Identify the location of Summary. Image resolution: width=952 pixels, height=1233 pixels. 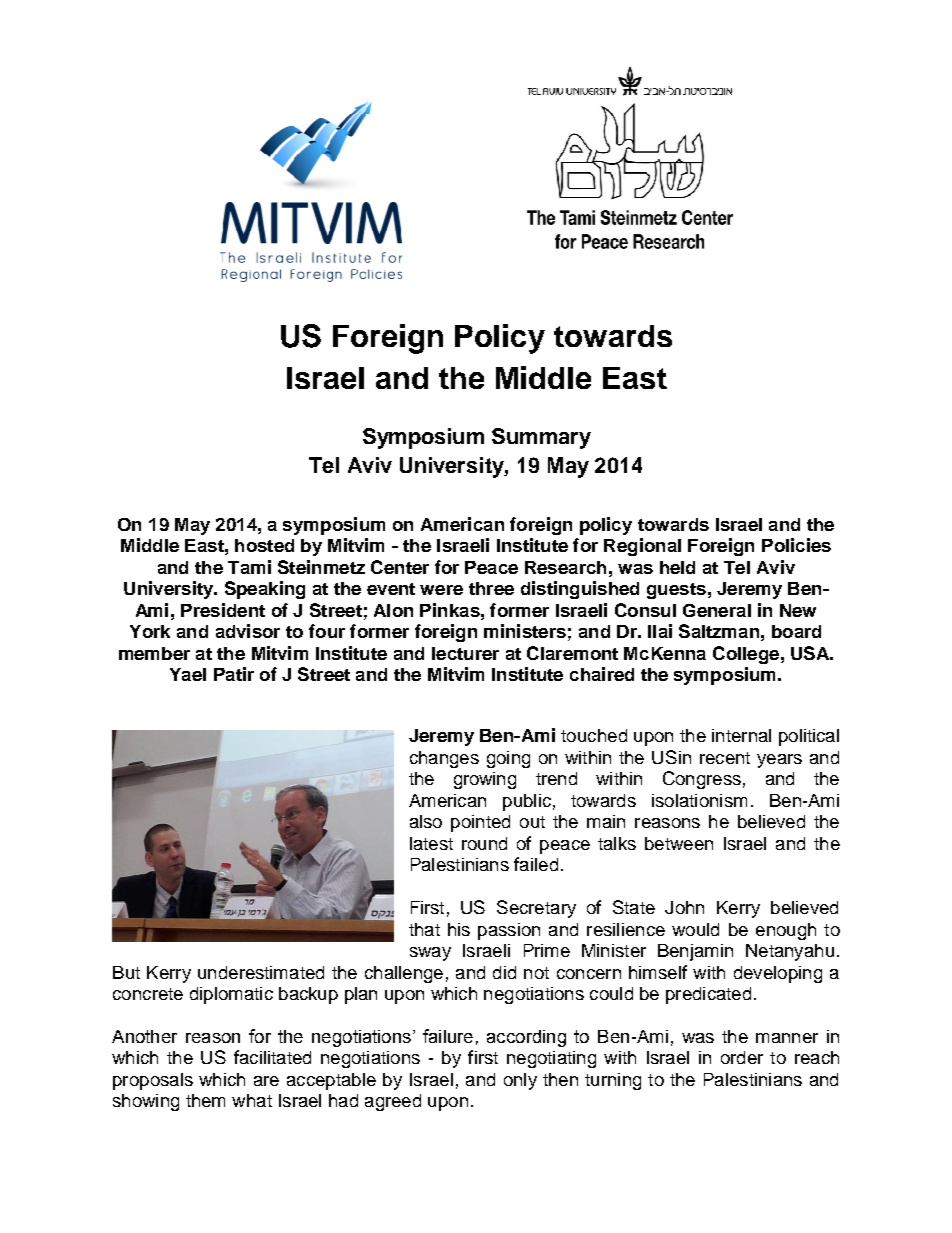
(541, 438).
